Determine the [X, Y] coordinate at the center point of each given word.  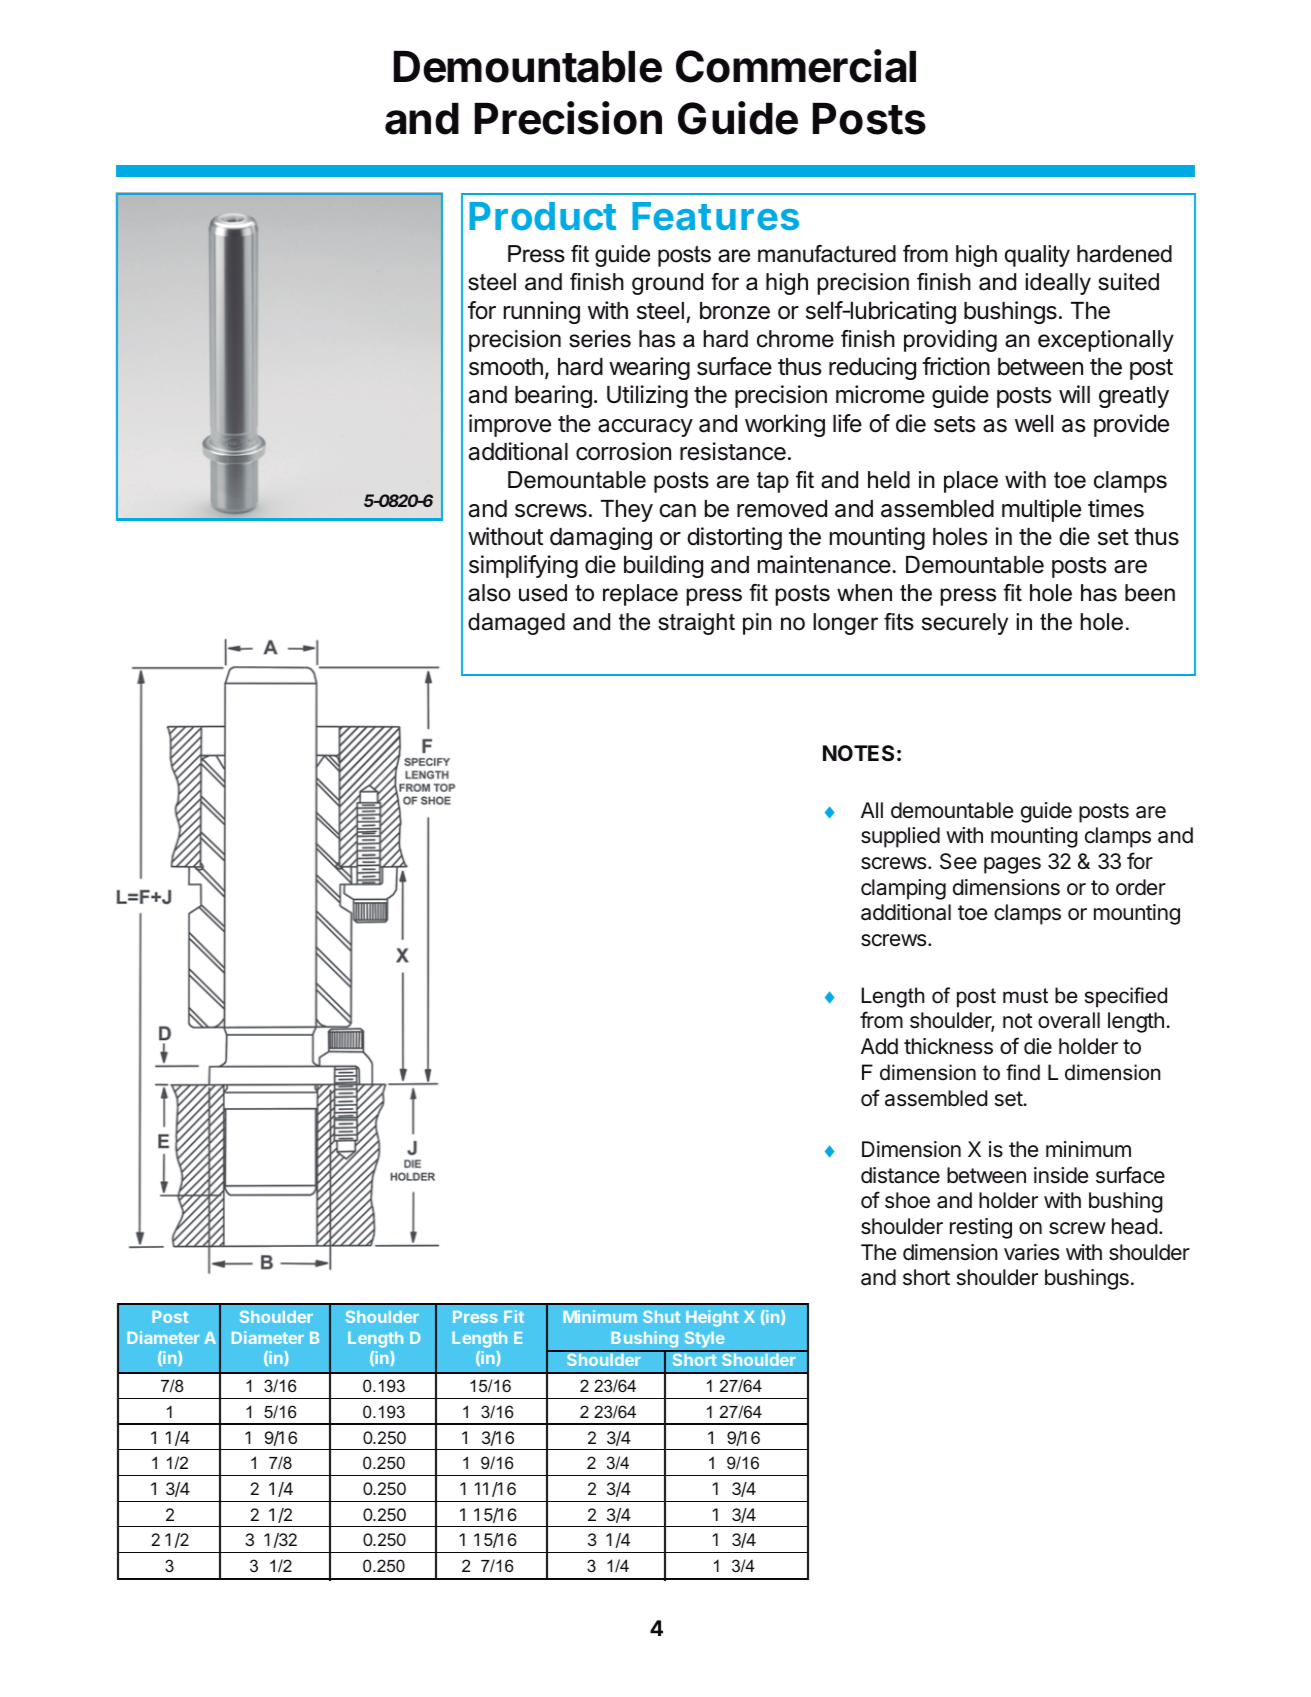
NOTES [858, 753]
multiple [1041, 510]
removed [782, 509]
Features [715, 216]
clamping [903, 889]
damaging [601, 538]
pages [1012, 865]
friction [956, 366]
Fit [514, 1316]
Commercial [796, 66]
